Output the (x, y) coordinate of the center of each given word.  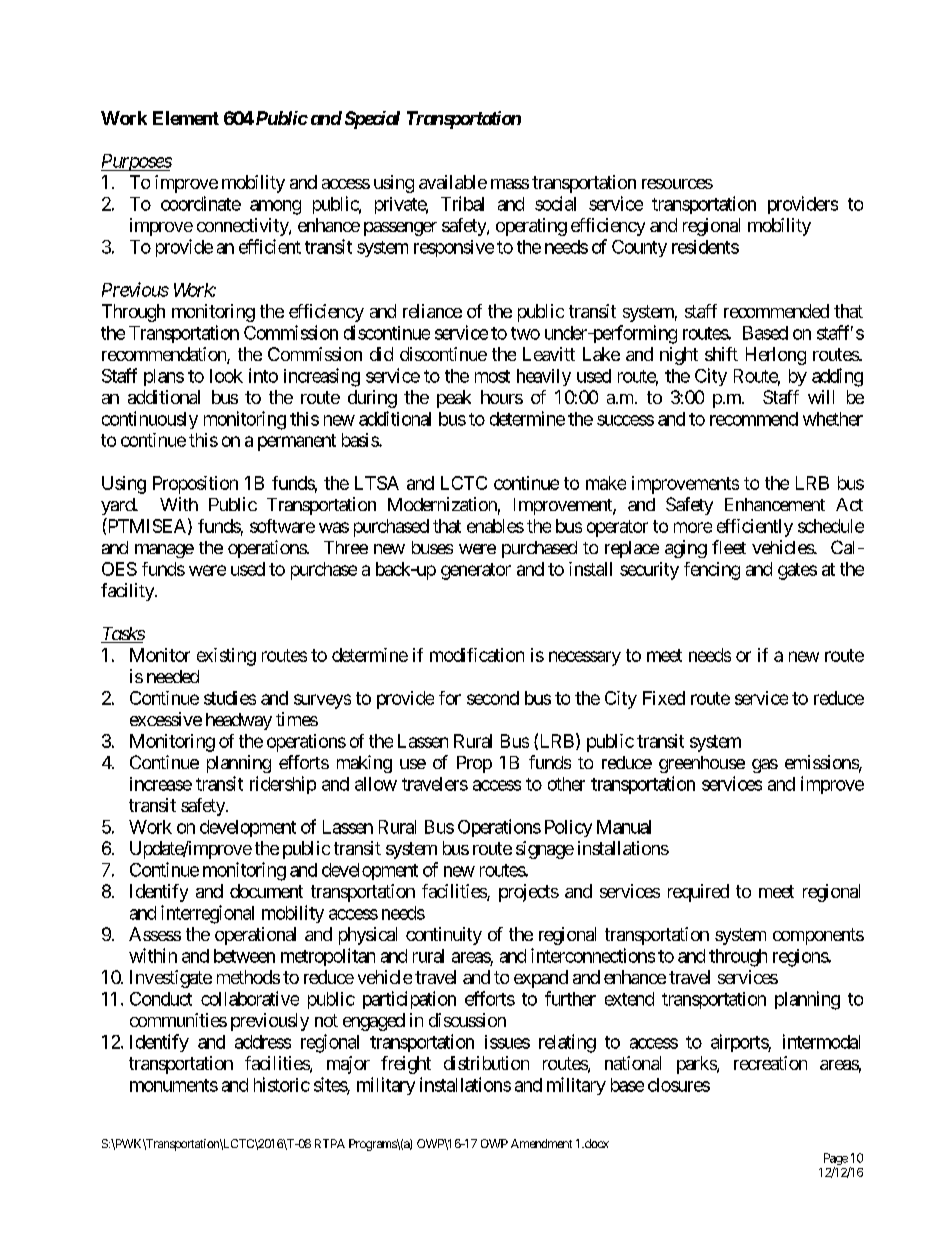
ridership (283, 785)
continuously (150, 420)
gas (765, 766)
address (263, 1042)
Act (849, 504)
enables (495, 526)
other (566, 784)
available (453, 182)
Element (186, 118)
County (639, 248)
